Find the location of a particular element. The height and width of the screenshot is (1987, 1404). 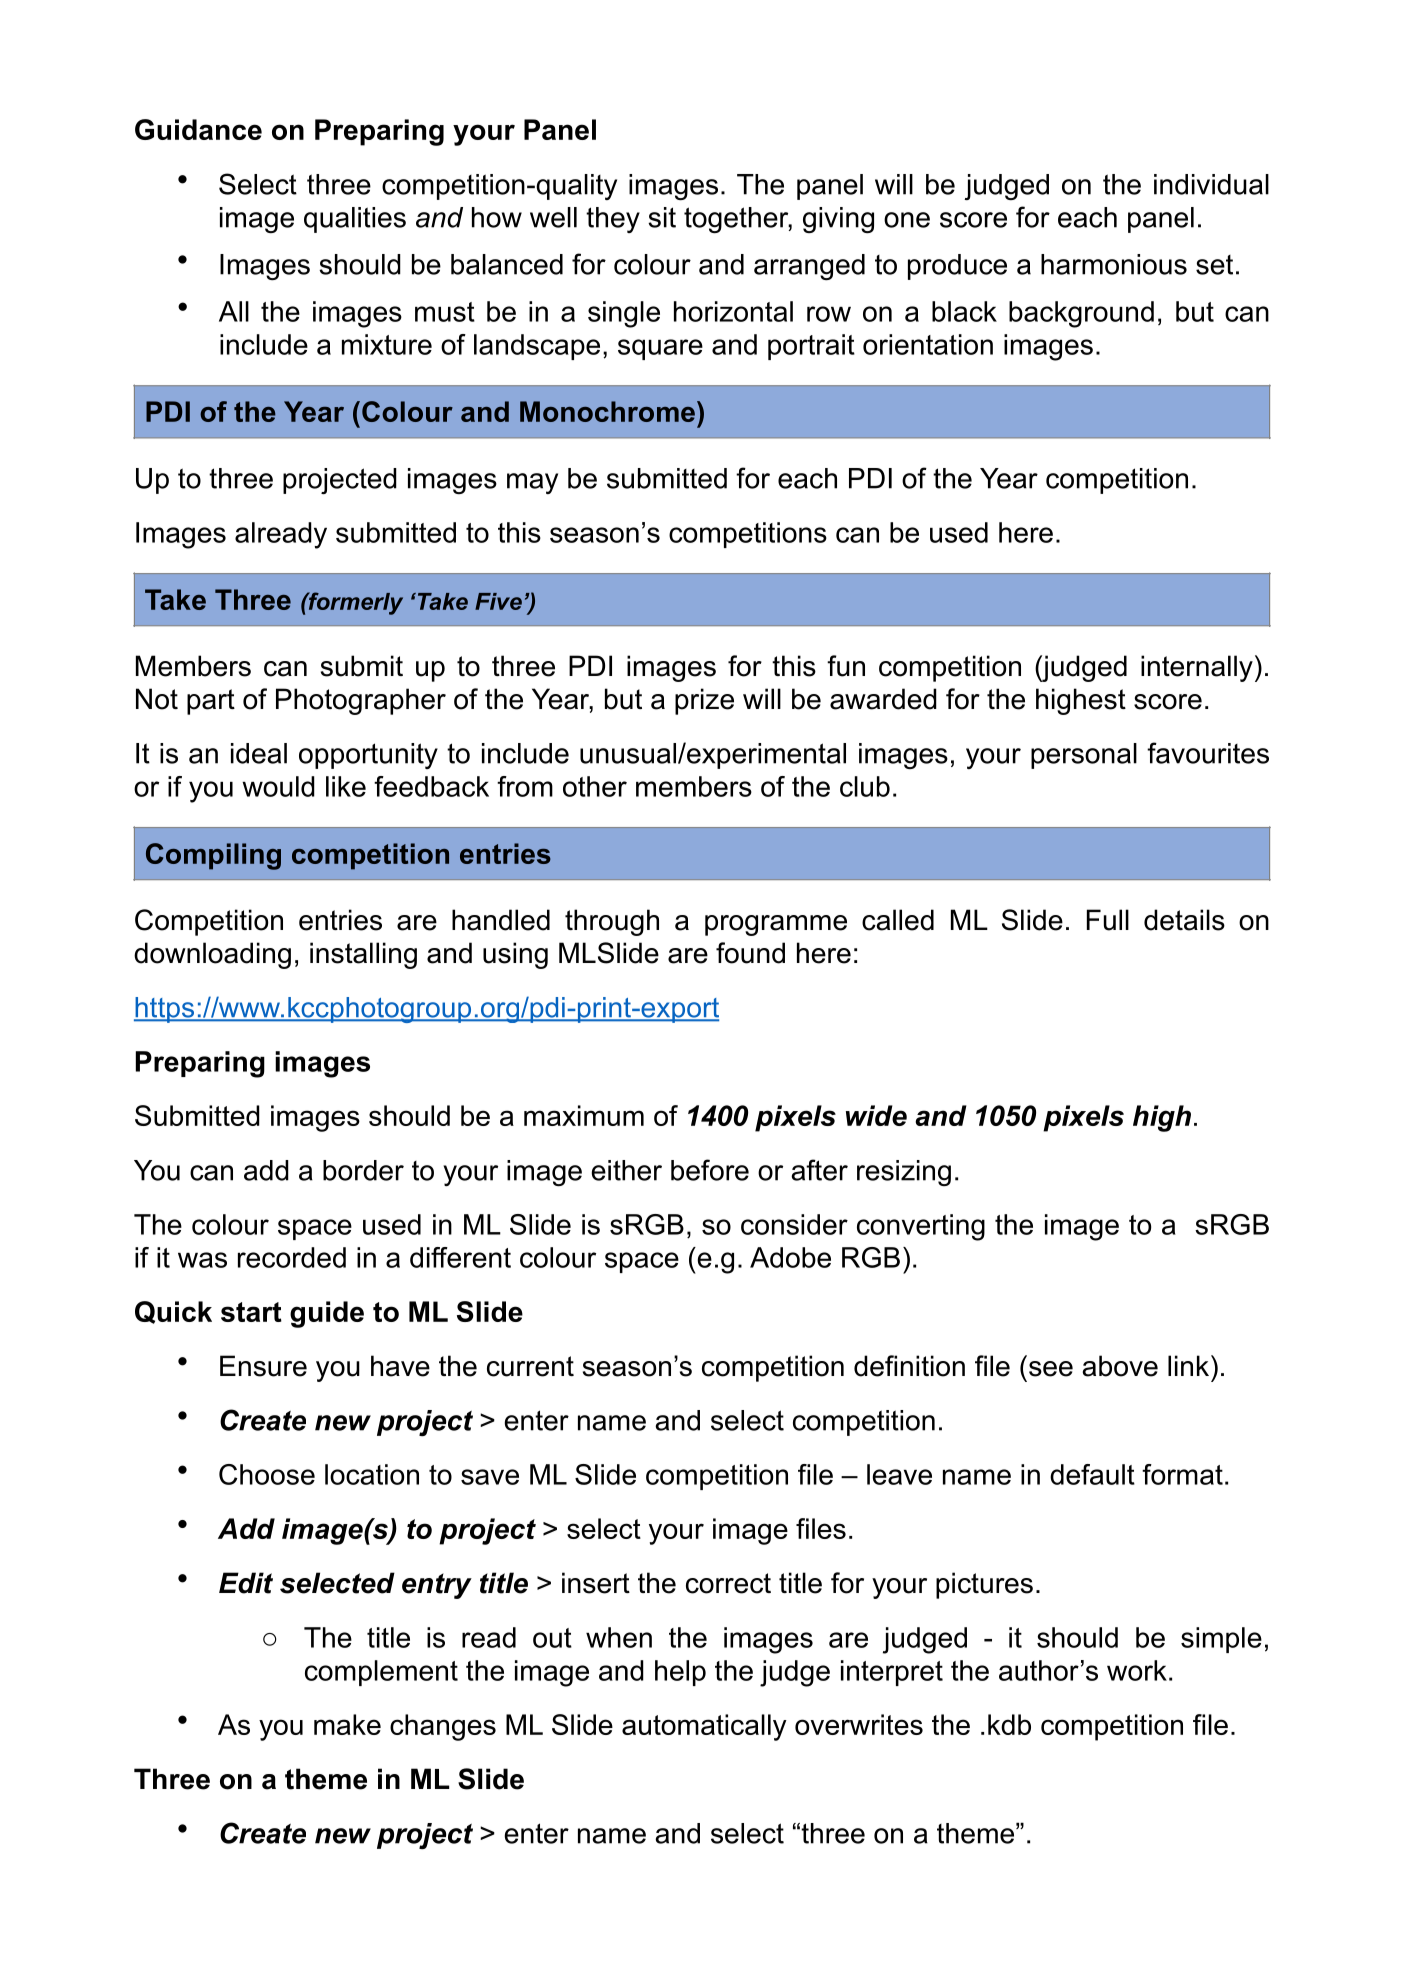

found is located at coordinates (750, 953).
